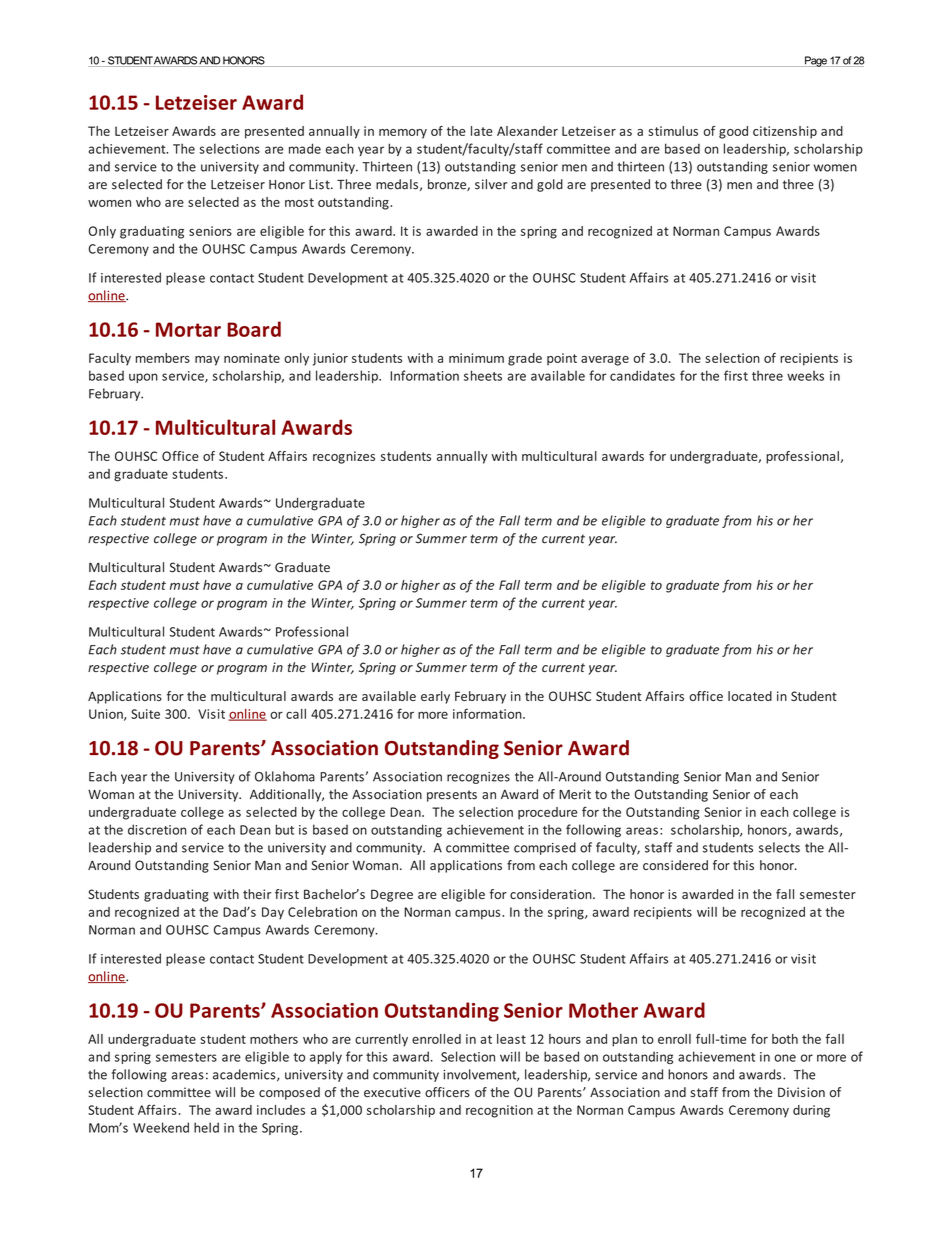 This screenshot has height=1233, width=952. Describe the element at coordinates (206, 1127) in the screenshot. I see `held` at that location.
